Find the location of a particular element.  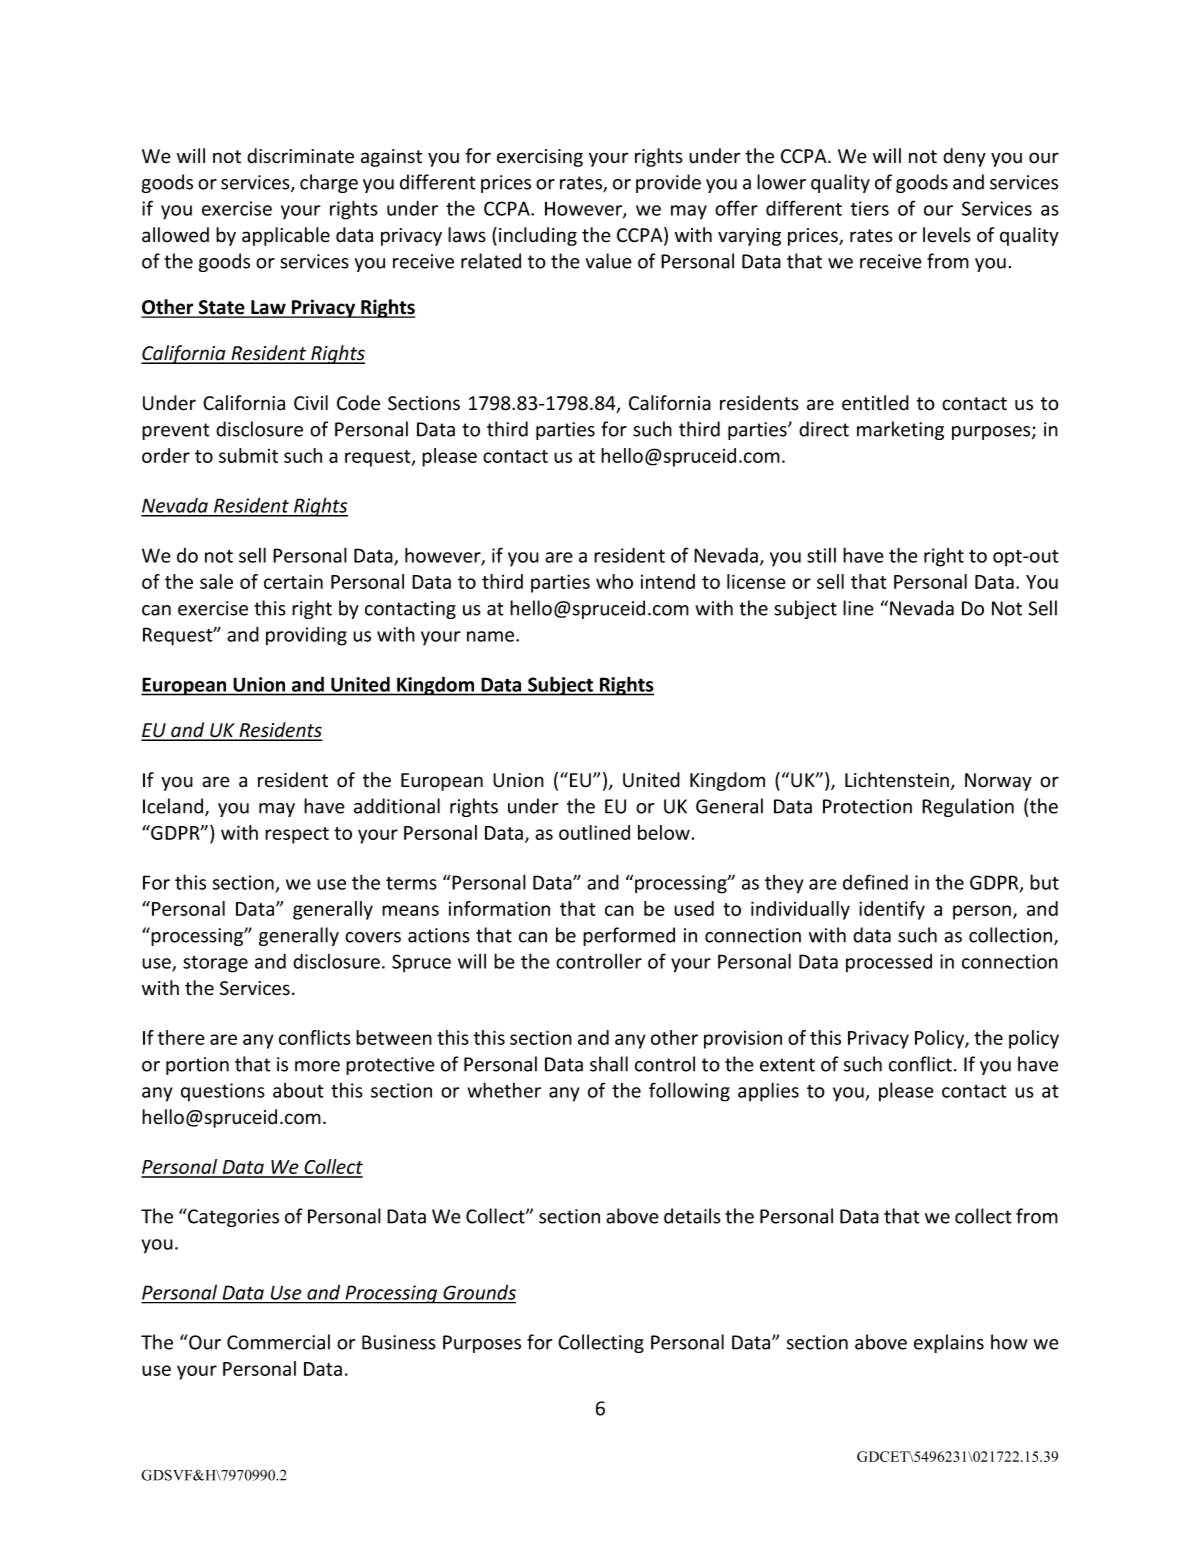

provide is located at coordinates (668, 183).
